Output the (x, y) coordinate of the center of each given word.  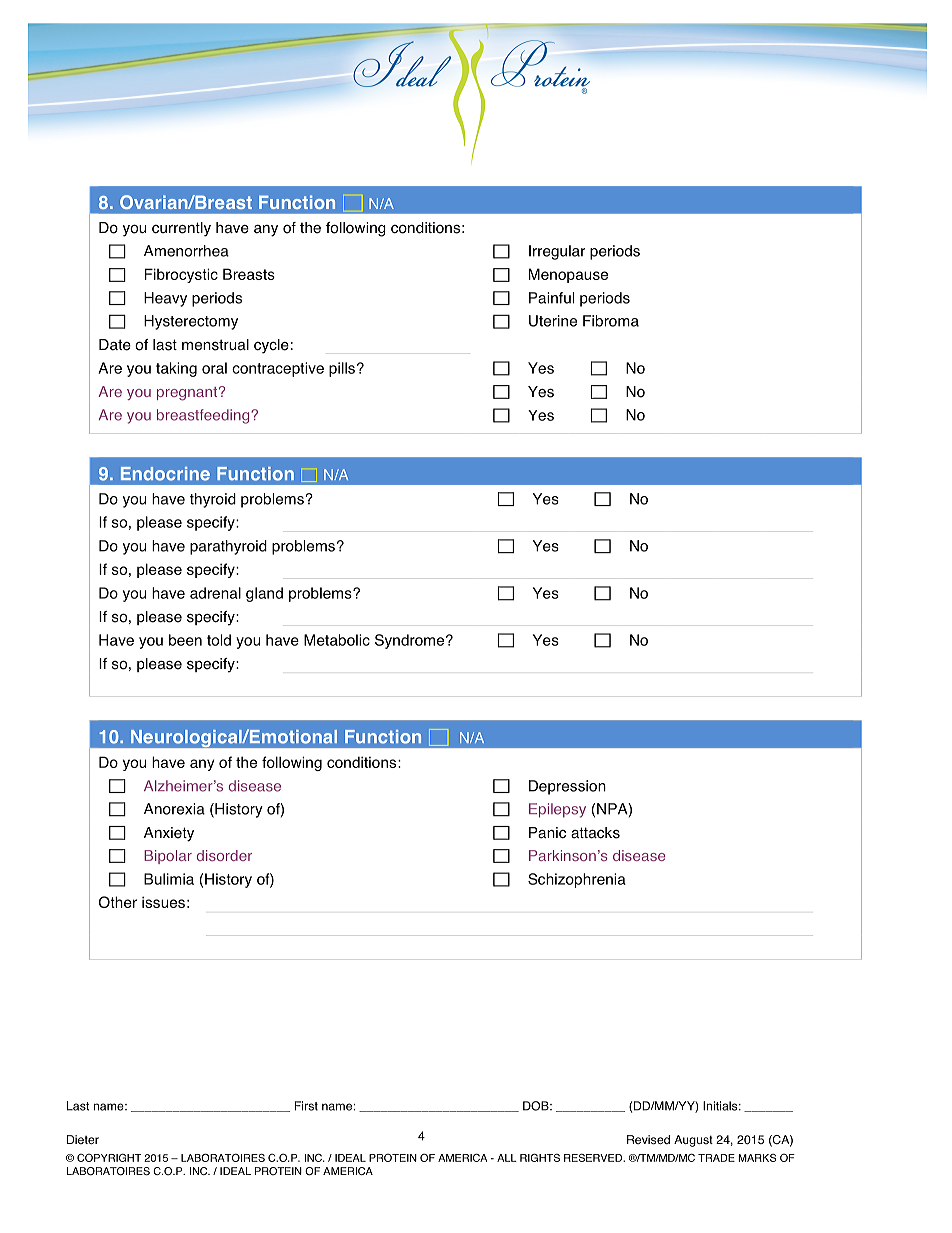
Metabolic (337, 640)
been (185, 640)
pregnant (187, 394)
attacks (595, 833)
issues (163, 902)
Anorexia (174, 809)
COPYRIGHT (109, 1157)
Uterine (553, 321)
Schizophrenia (577, 880)
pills (342, 369)
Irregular (557, 252)
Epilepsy (557, 810)
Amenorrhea (186, 251)
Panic (547, 833)
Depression (567, 787)
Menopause (568, 275)
